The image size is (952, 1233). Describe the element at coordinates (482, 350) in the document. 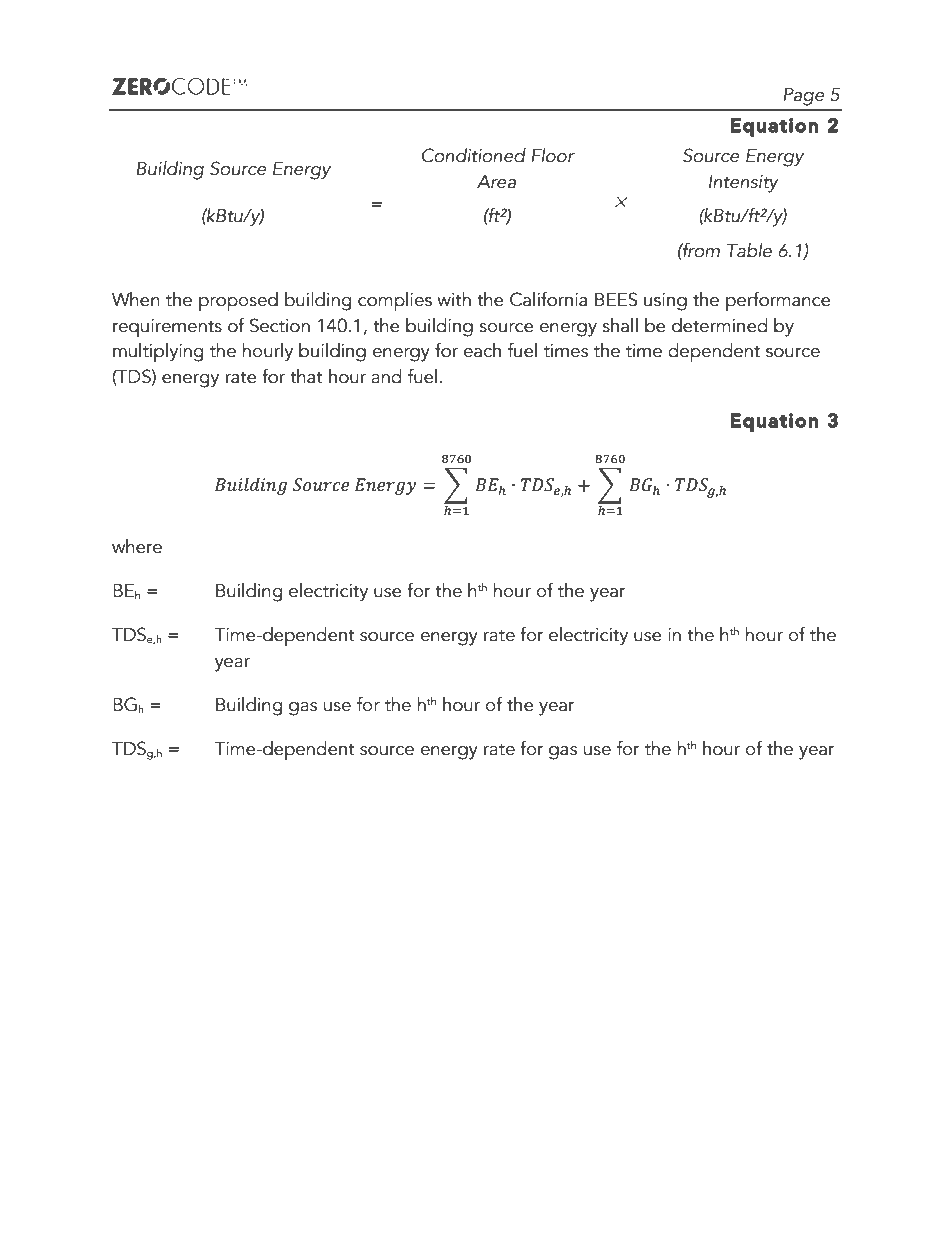

I see `each` at that location.
